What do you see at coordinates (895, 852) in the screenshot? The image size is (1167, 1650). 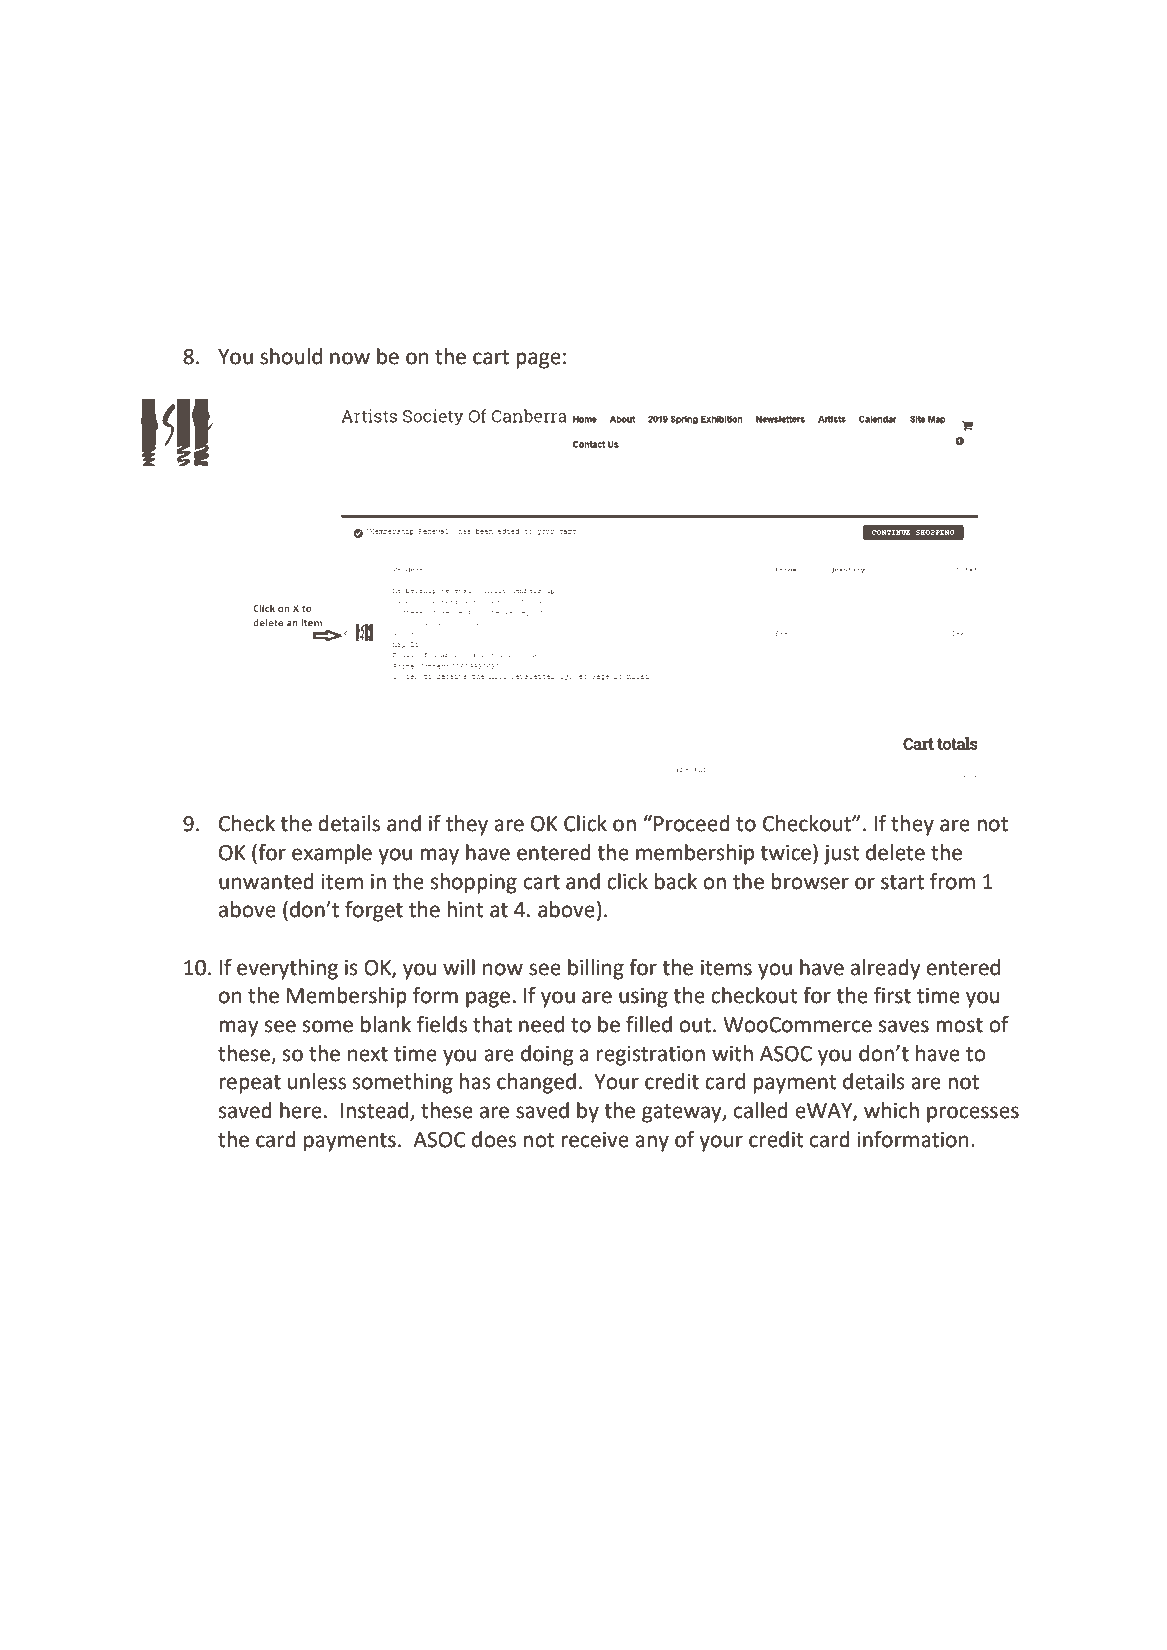 I see `delete` at bounding box center [895, 852].
